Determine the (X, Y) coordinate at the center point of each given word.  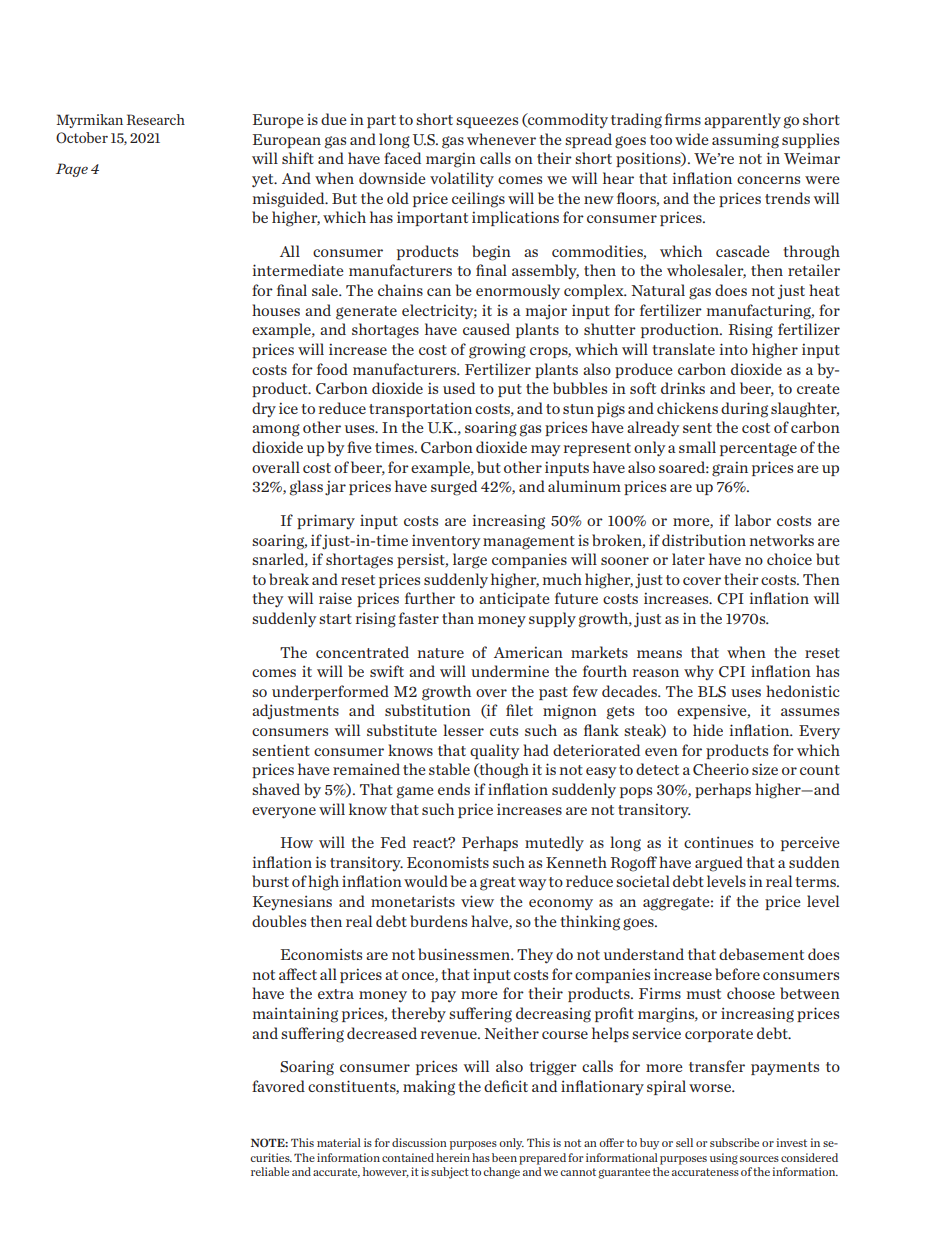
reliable (270, 1171)
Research (155, 119)
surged (454, 488)
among (276, 430)
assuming (745, 141)
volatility (462, 179)
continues (718, 842)
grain (730, 469)
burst (270, 881)
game (415, 792)
